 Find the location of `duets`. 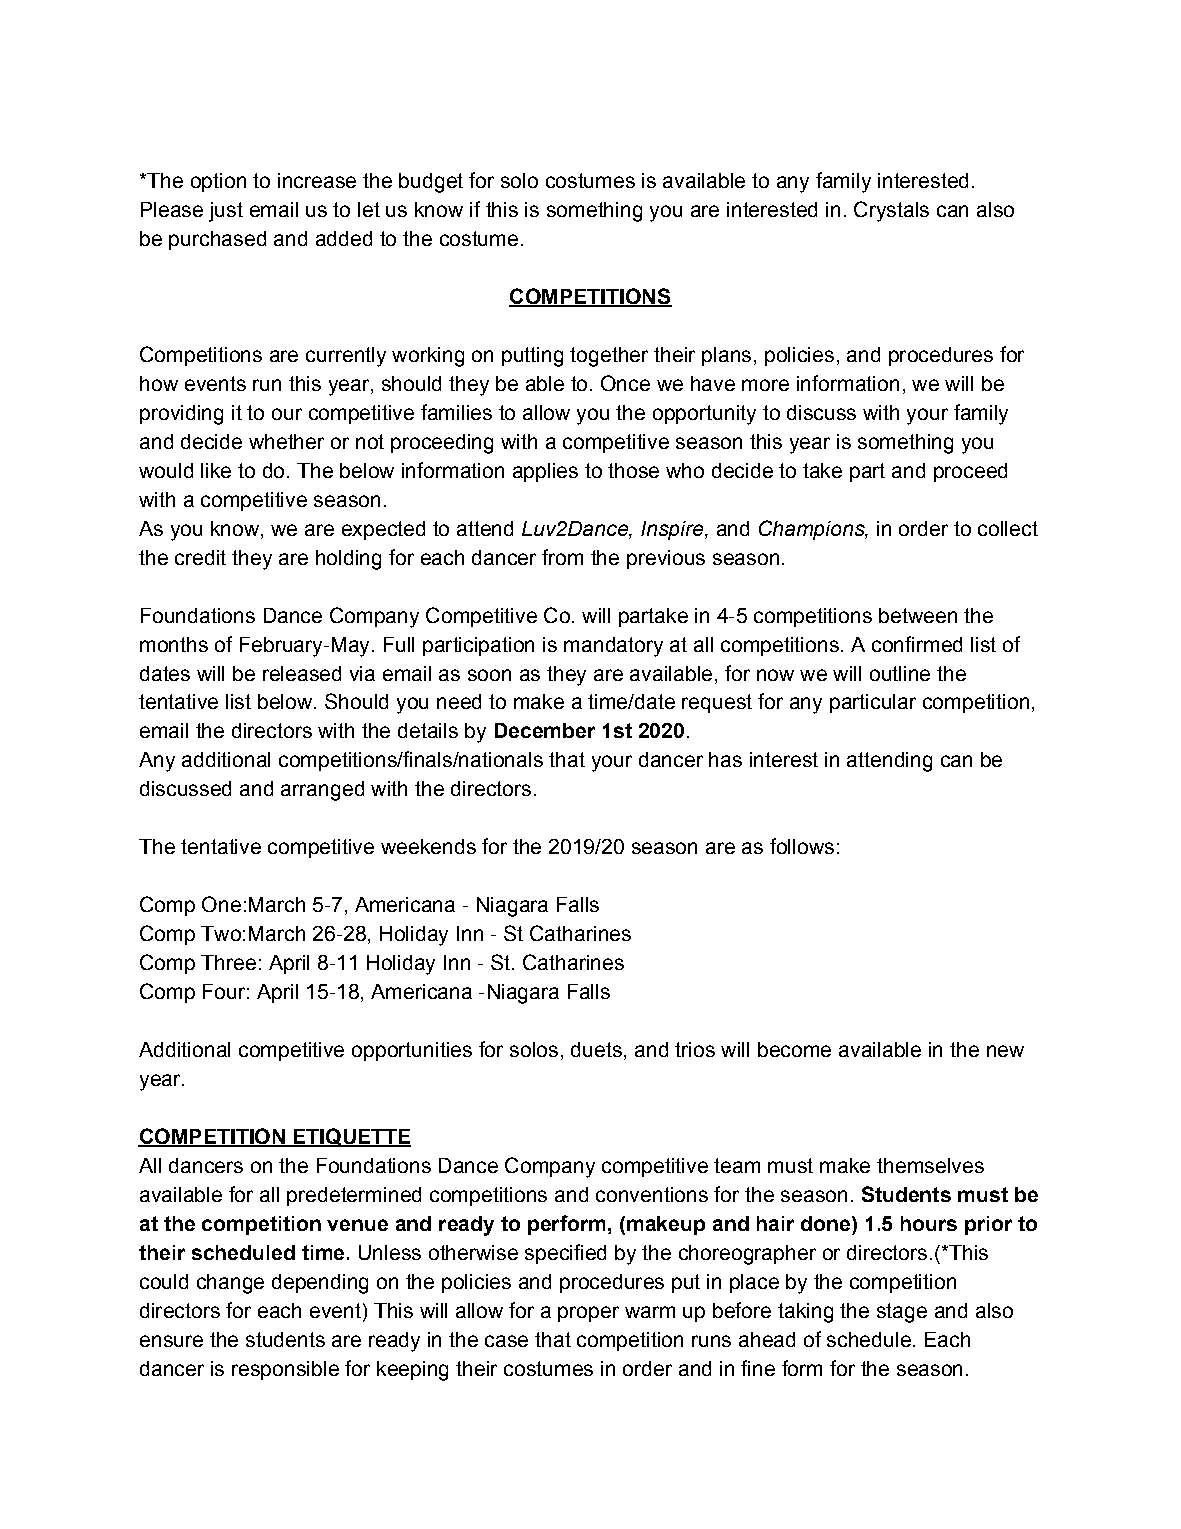

duets is located at coordinates (596, 1049).
